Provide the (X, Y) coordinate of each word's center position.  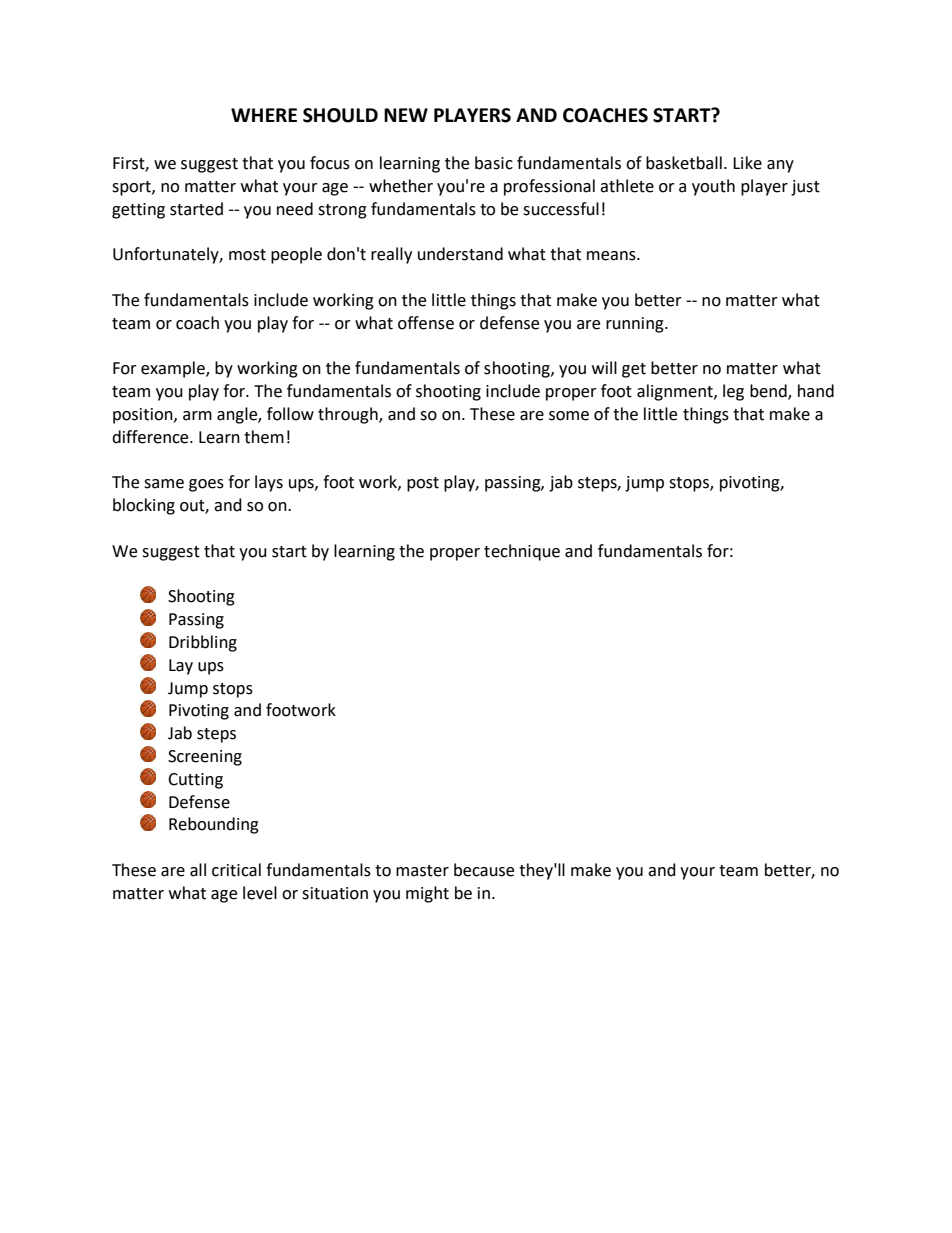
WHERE (264, 115)
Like (747, 163)
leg (733, 392)
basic (494, 163)
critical (236, 870)
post (423, 484)
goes (206, 485)
